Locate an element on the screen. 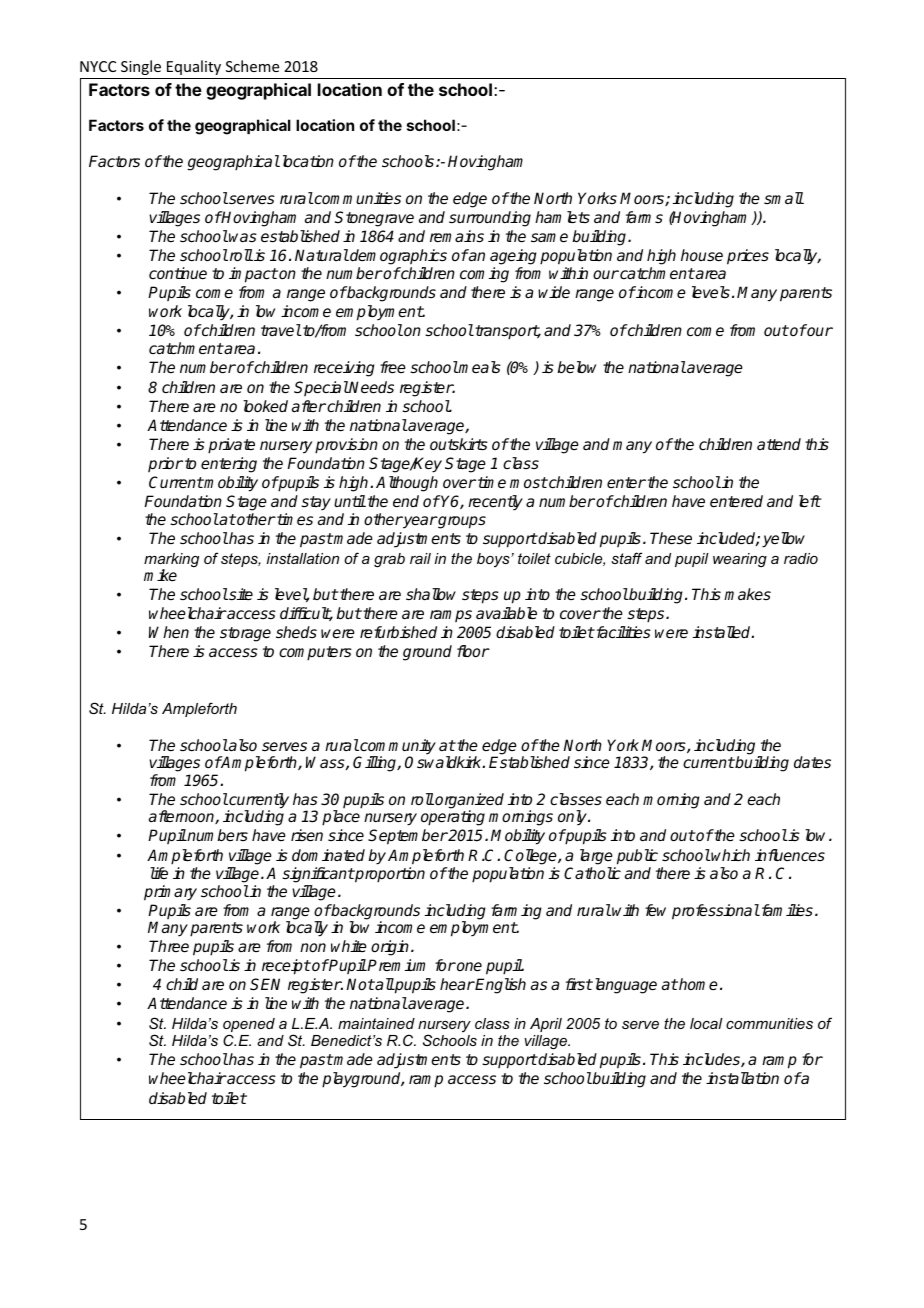  hear is located at coordinates (457, 984).
